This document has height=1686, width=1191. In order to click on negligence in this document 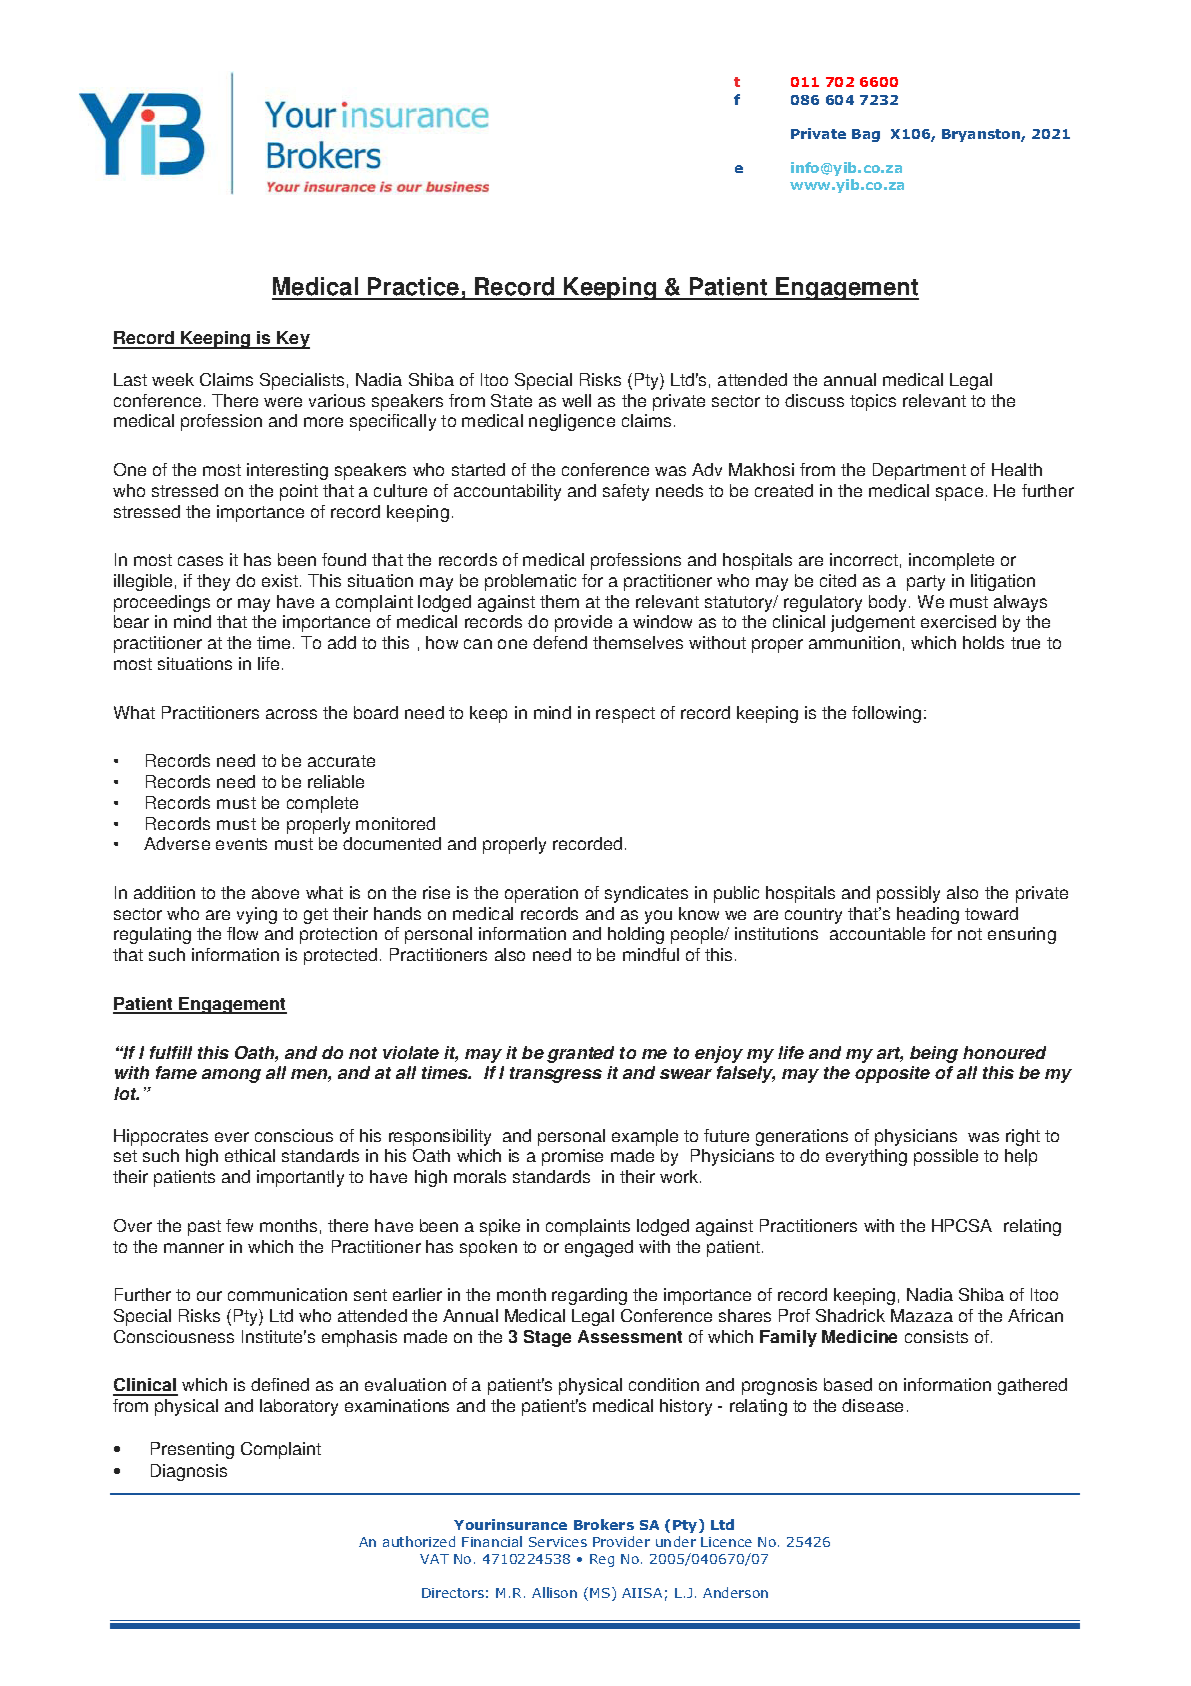, I will do `click(572, 422)`.
